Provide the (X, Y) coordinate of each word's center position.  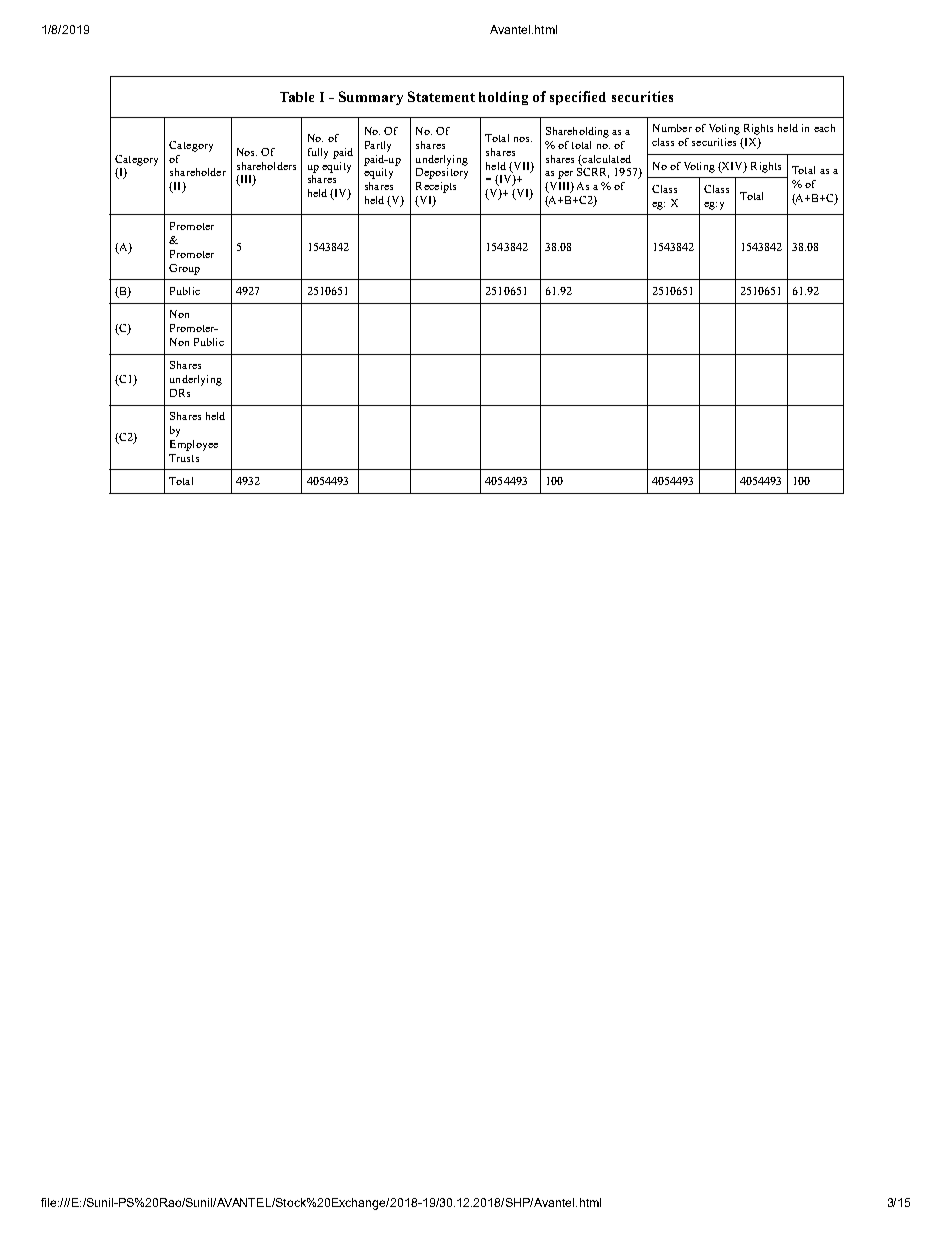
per (565, 175)
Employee (194, 445)
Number (672, 128)
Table (297, 97)
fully (318, 153)
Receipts (436, 187)
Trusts (184, 458)
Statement (441, 96)
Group (184, 269)
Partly (378, 146)
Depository (442, 172)
